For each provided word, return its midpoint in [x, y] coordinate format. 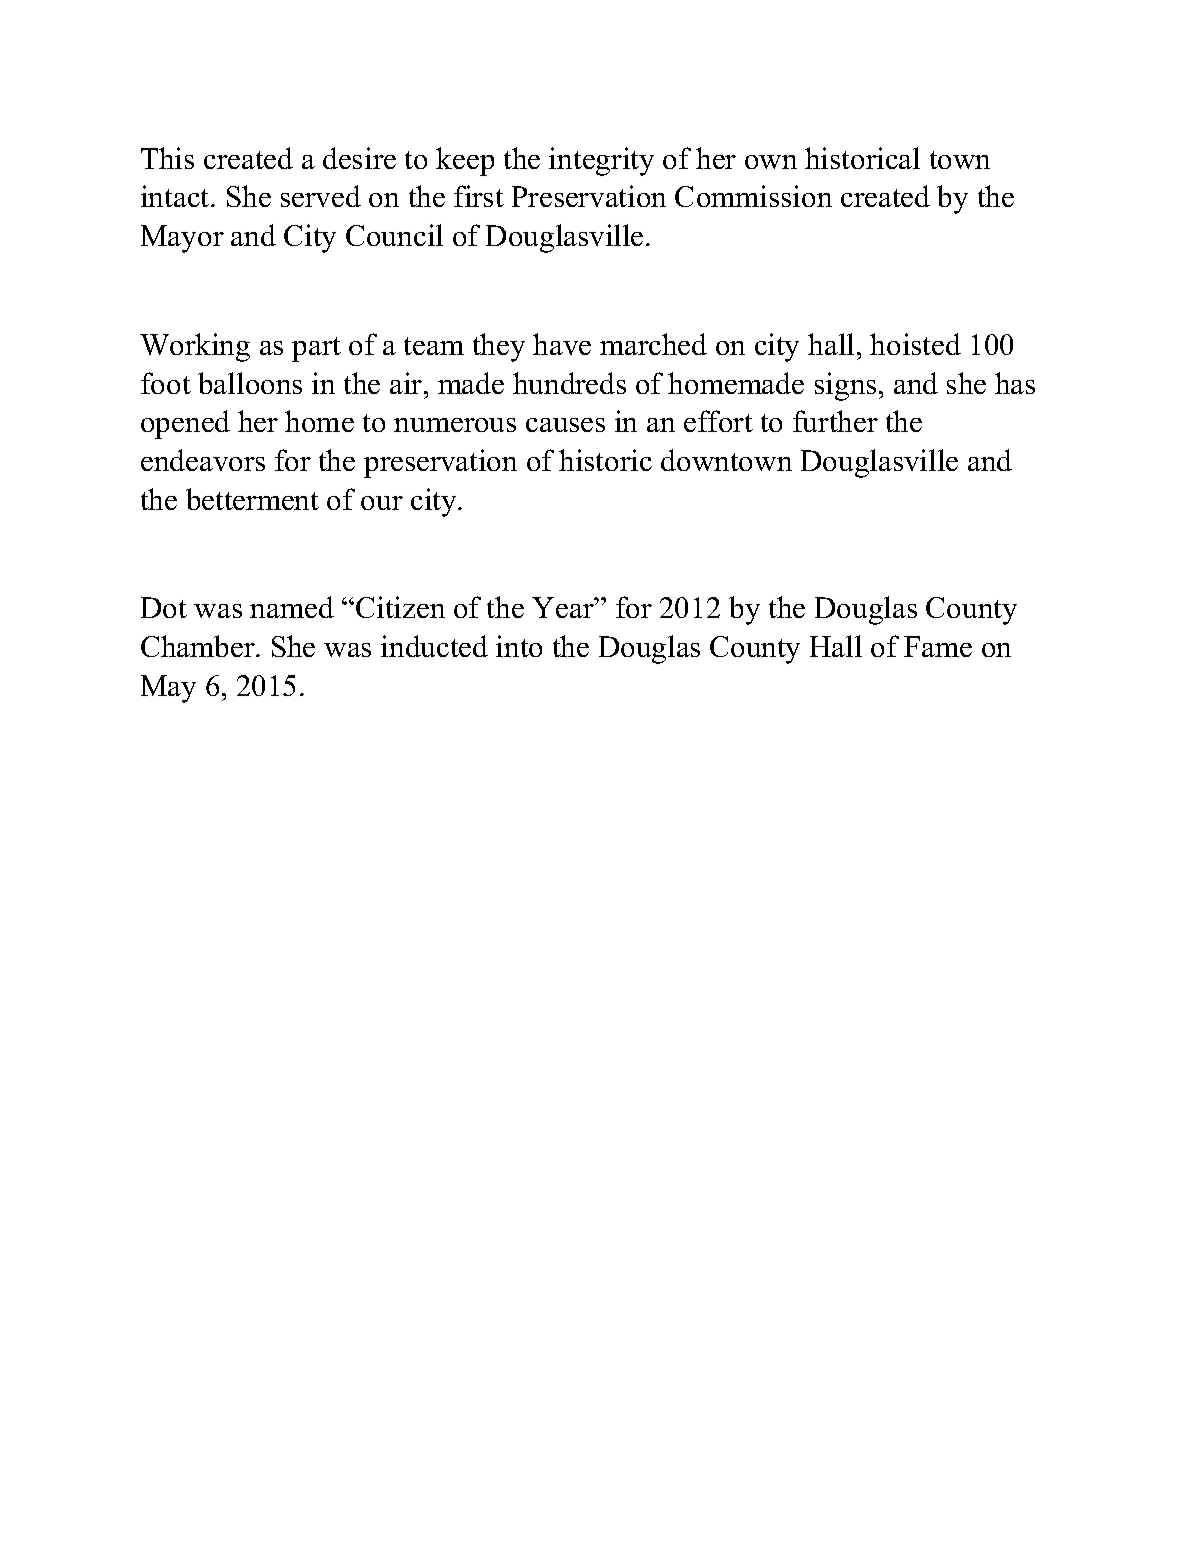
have [562, 344]
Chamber [199, 646]
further [835, 421]
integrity [601, 161]
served [321, 196]
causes [565, 425]
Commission [753, 196]
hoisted [915, 344]
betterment [252, 499]
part [316, 349]
